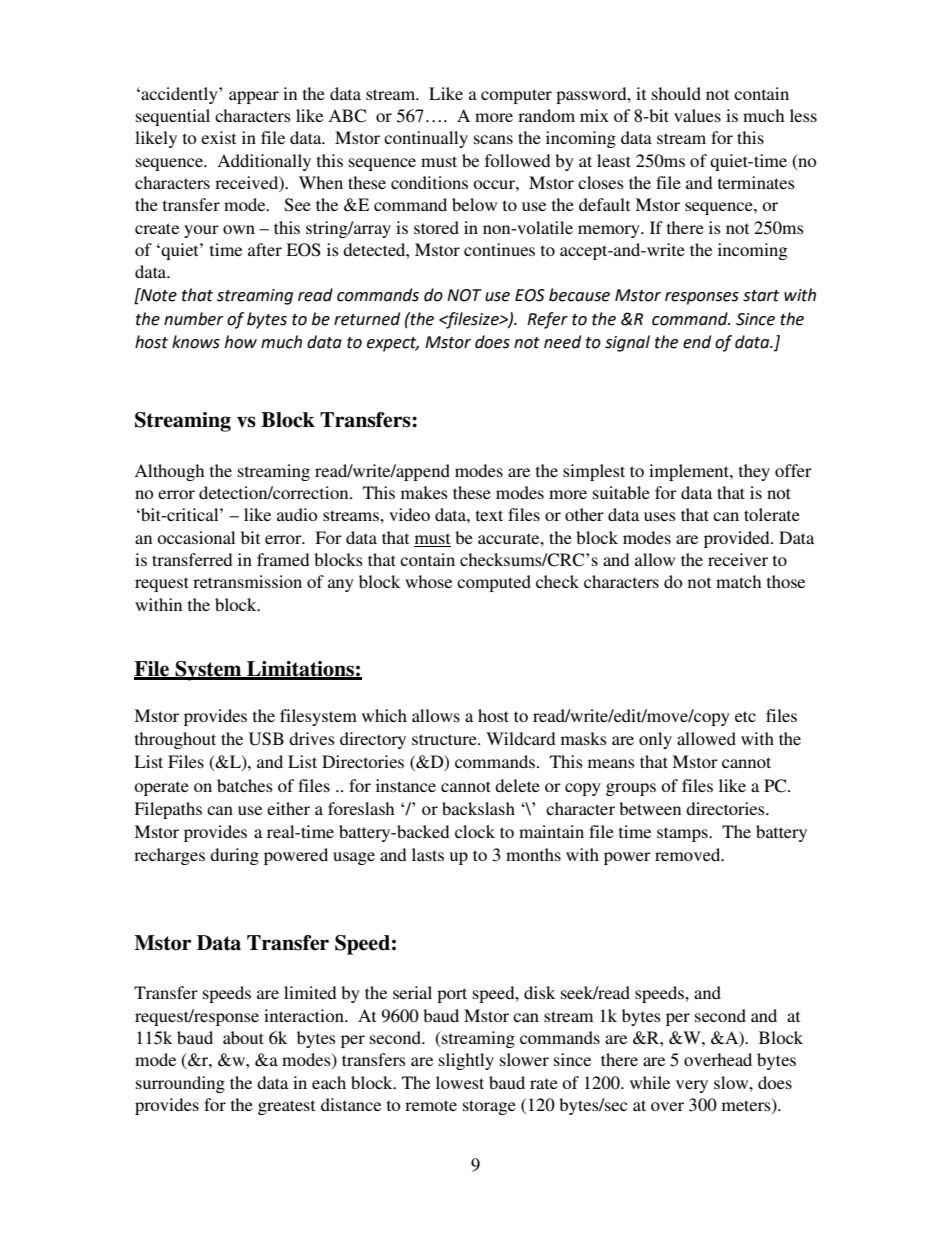 The height and width of the screenshot is (1233, 952). I want to click on computed, so click(494, 583).
